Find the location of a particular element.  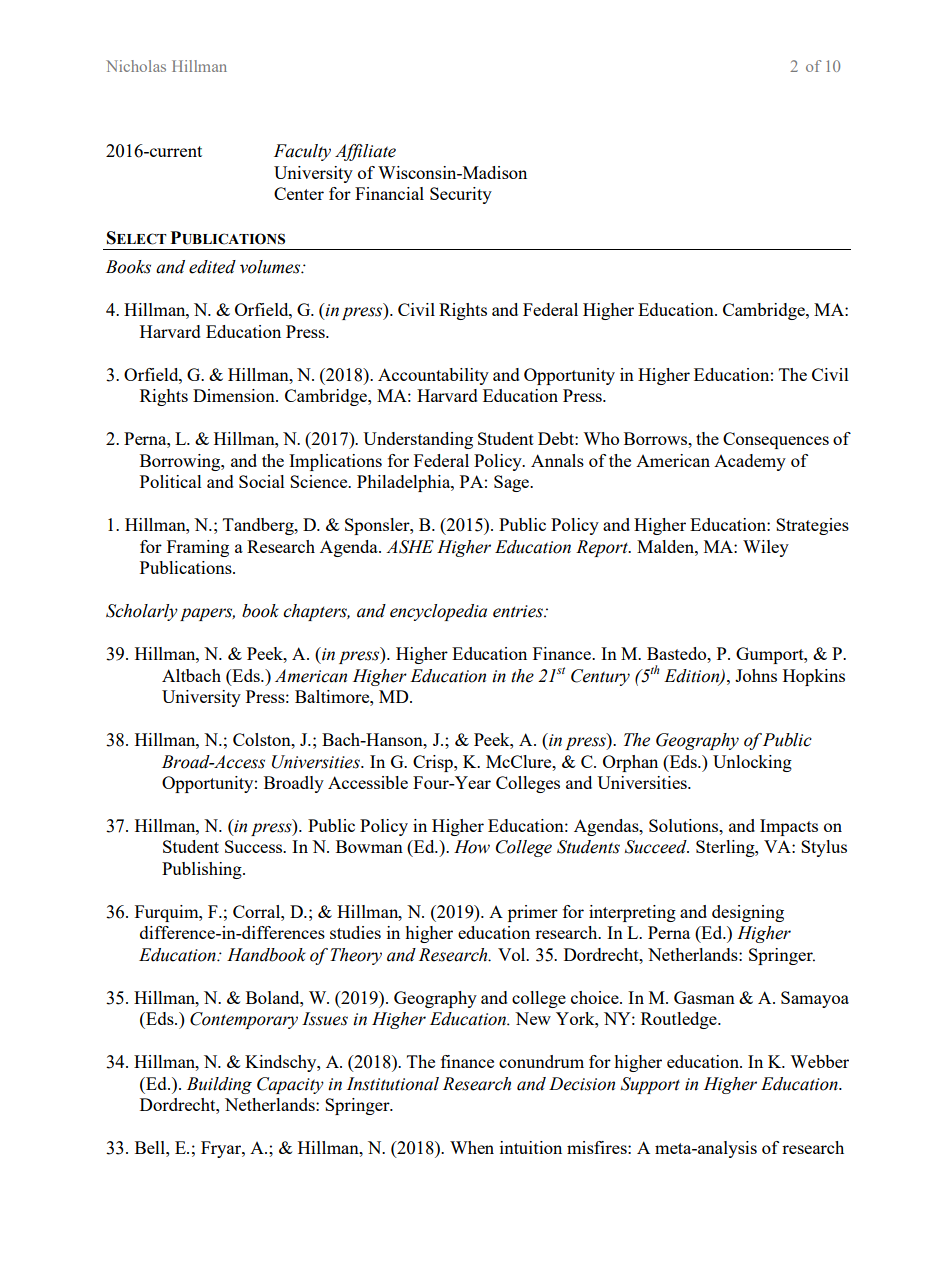

How is located at coordinates (472, 847).
